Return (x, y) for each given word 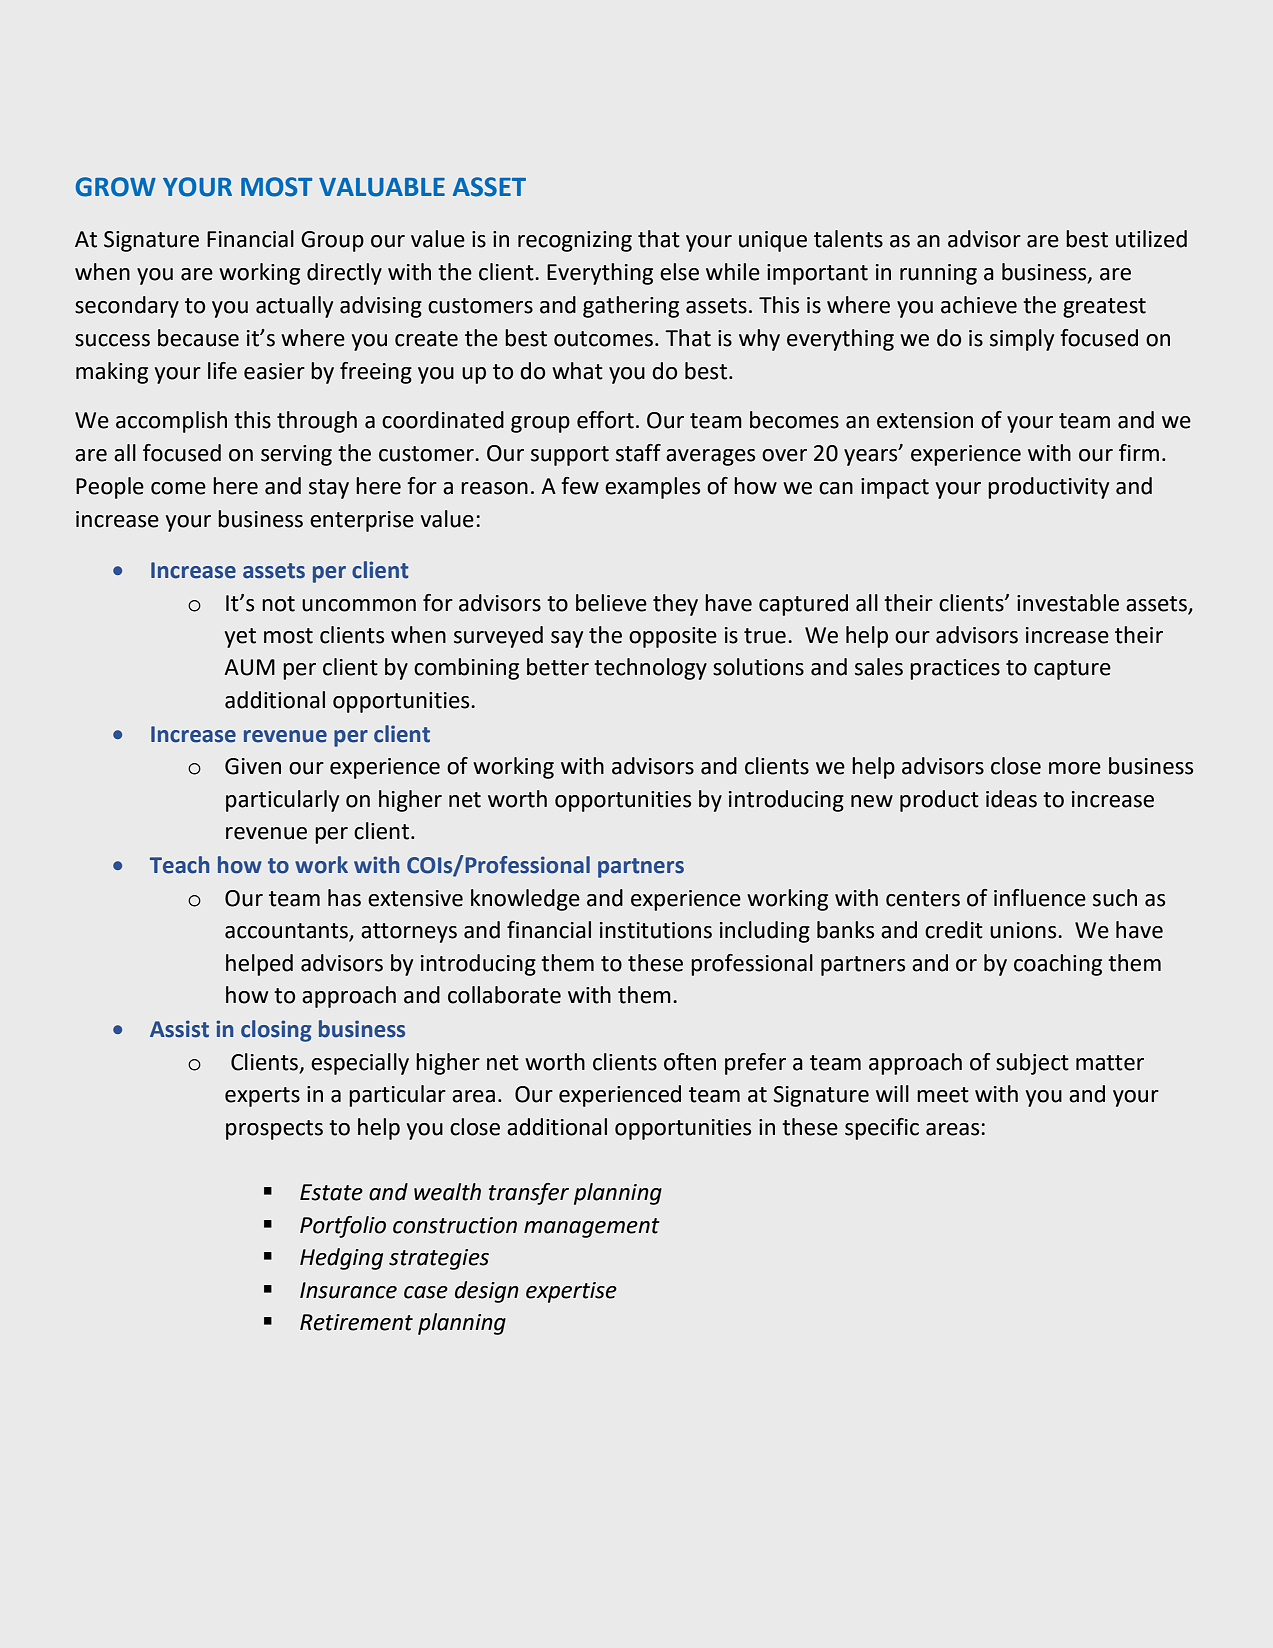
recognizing (575, 241)
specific (882, 1129)
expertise (571, 1292)
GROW (116, 187)
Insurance (348, 1290)
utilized (1151, 239)
